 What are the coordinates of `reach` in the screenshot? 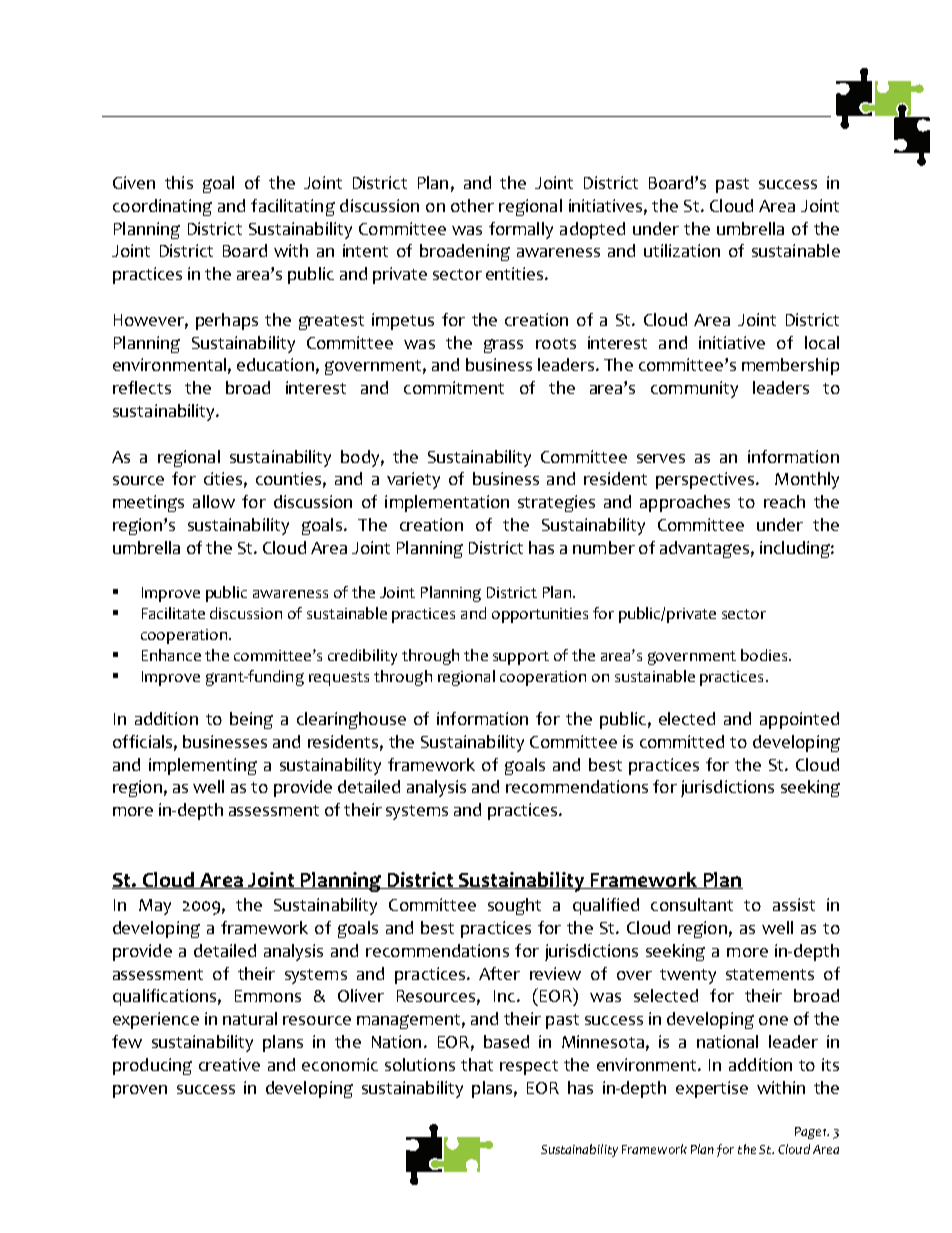 It's located at (784, 501).
